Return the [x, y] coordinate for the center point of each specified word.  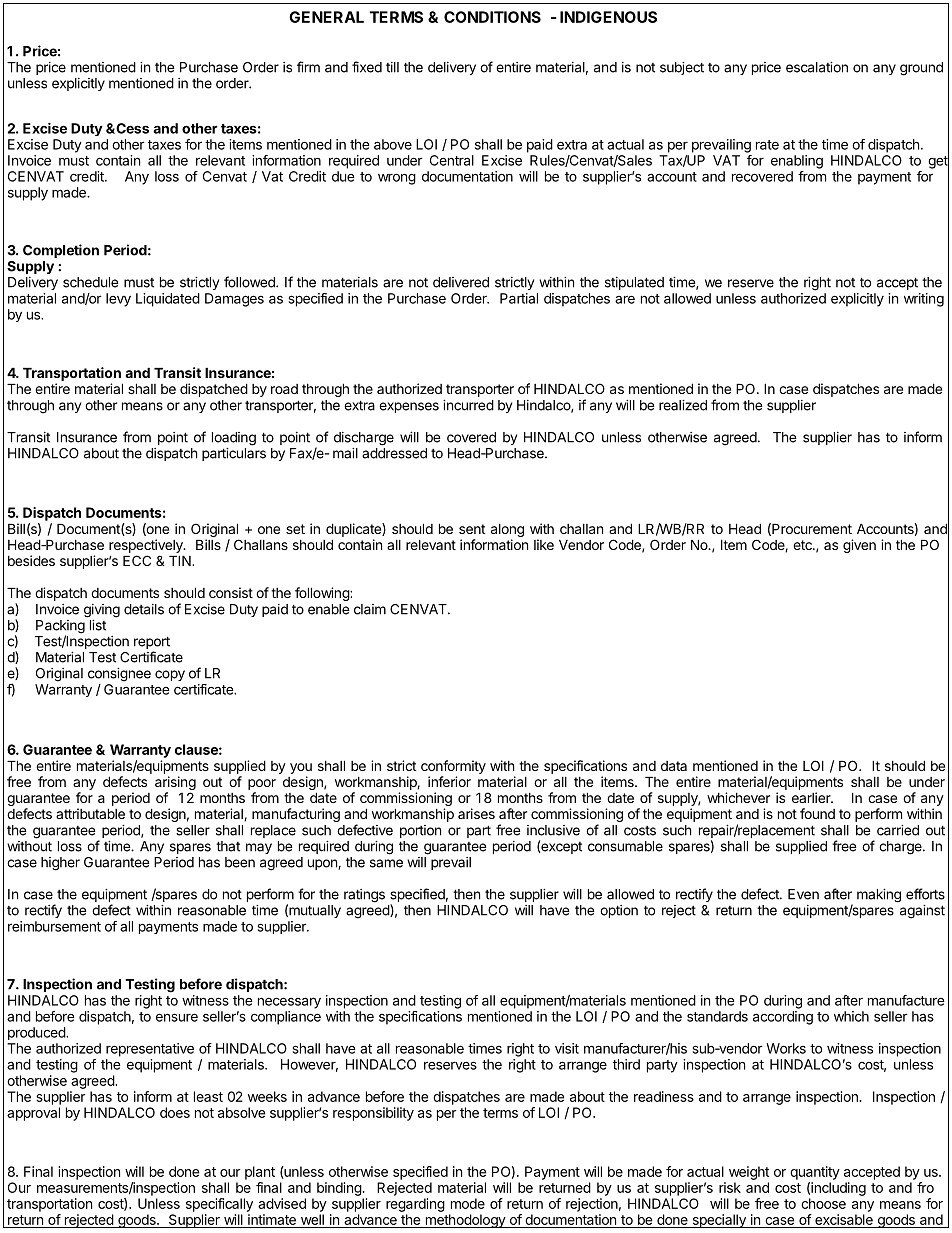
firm [308, 67]
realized [683, 405]
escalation [817, 67]
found [817, 813]
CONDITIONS [492, 17]
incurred [468, 405]
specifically [219, 1205]
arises [476, 813]
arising [175, 784]
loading [234, 439]
